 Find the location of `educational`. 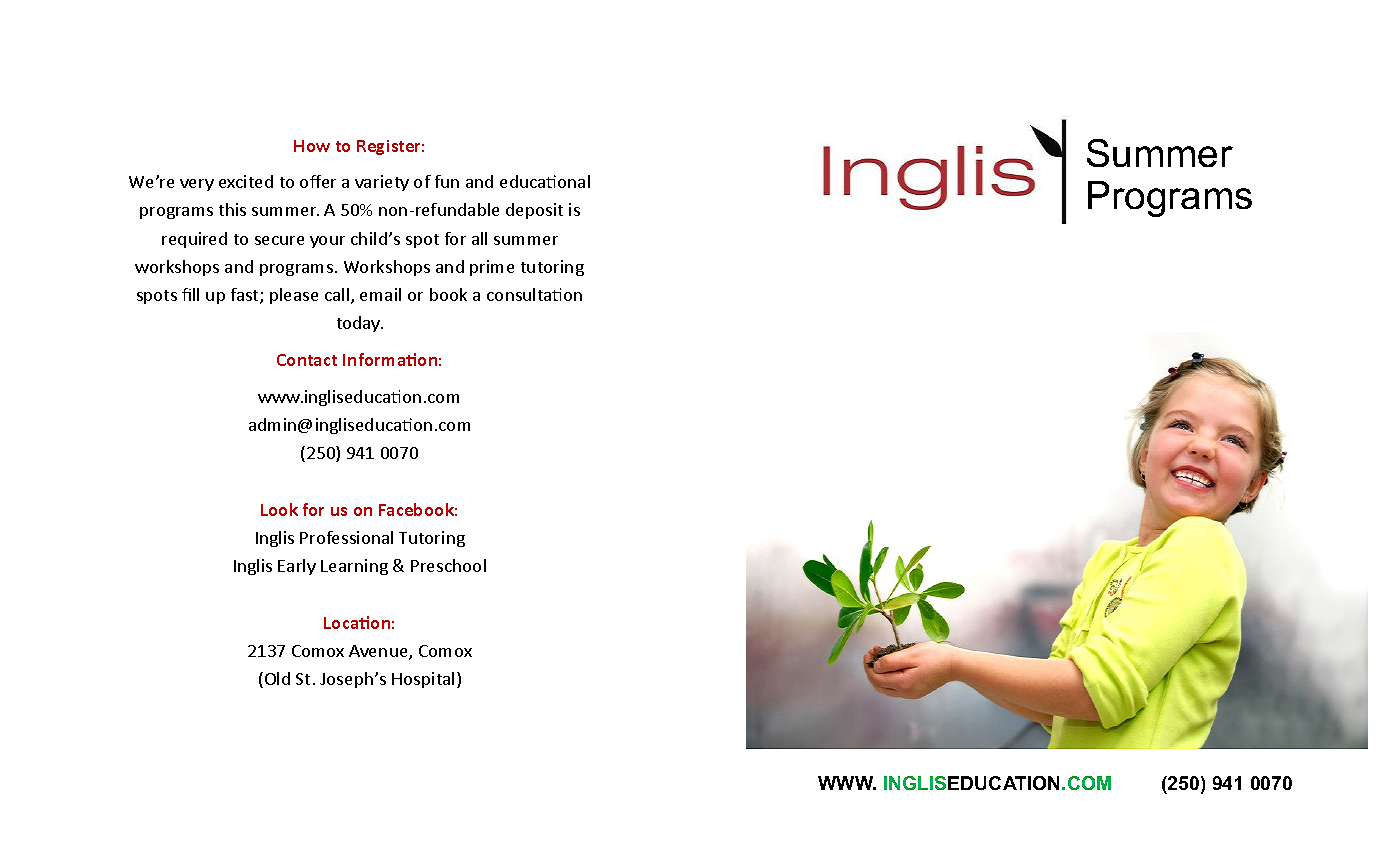

educational is located at coordinates (545, 181).
